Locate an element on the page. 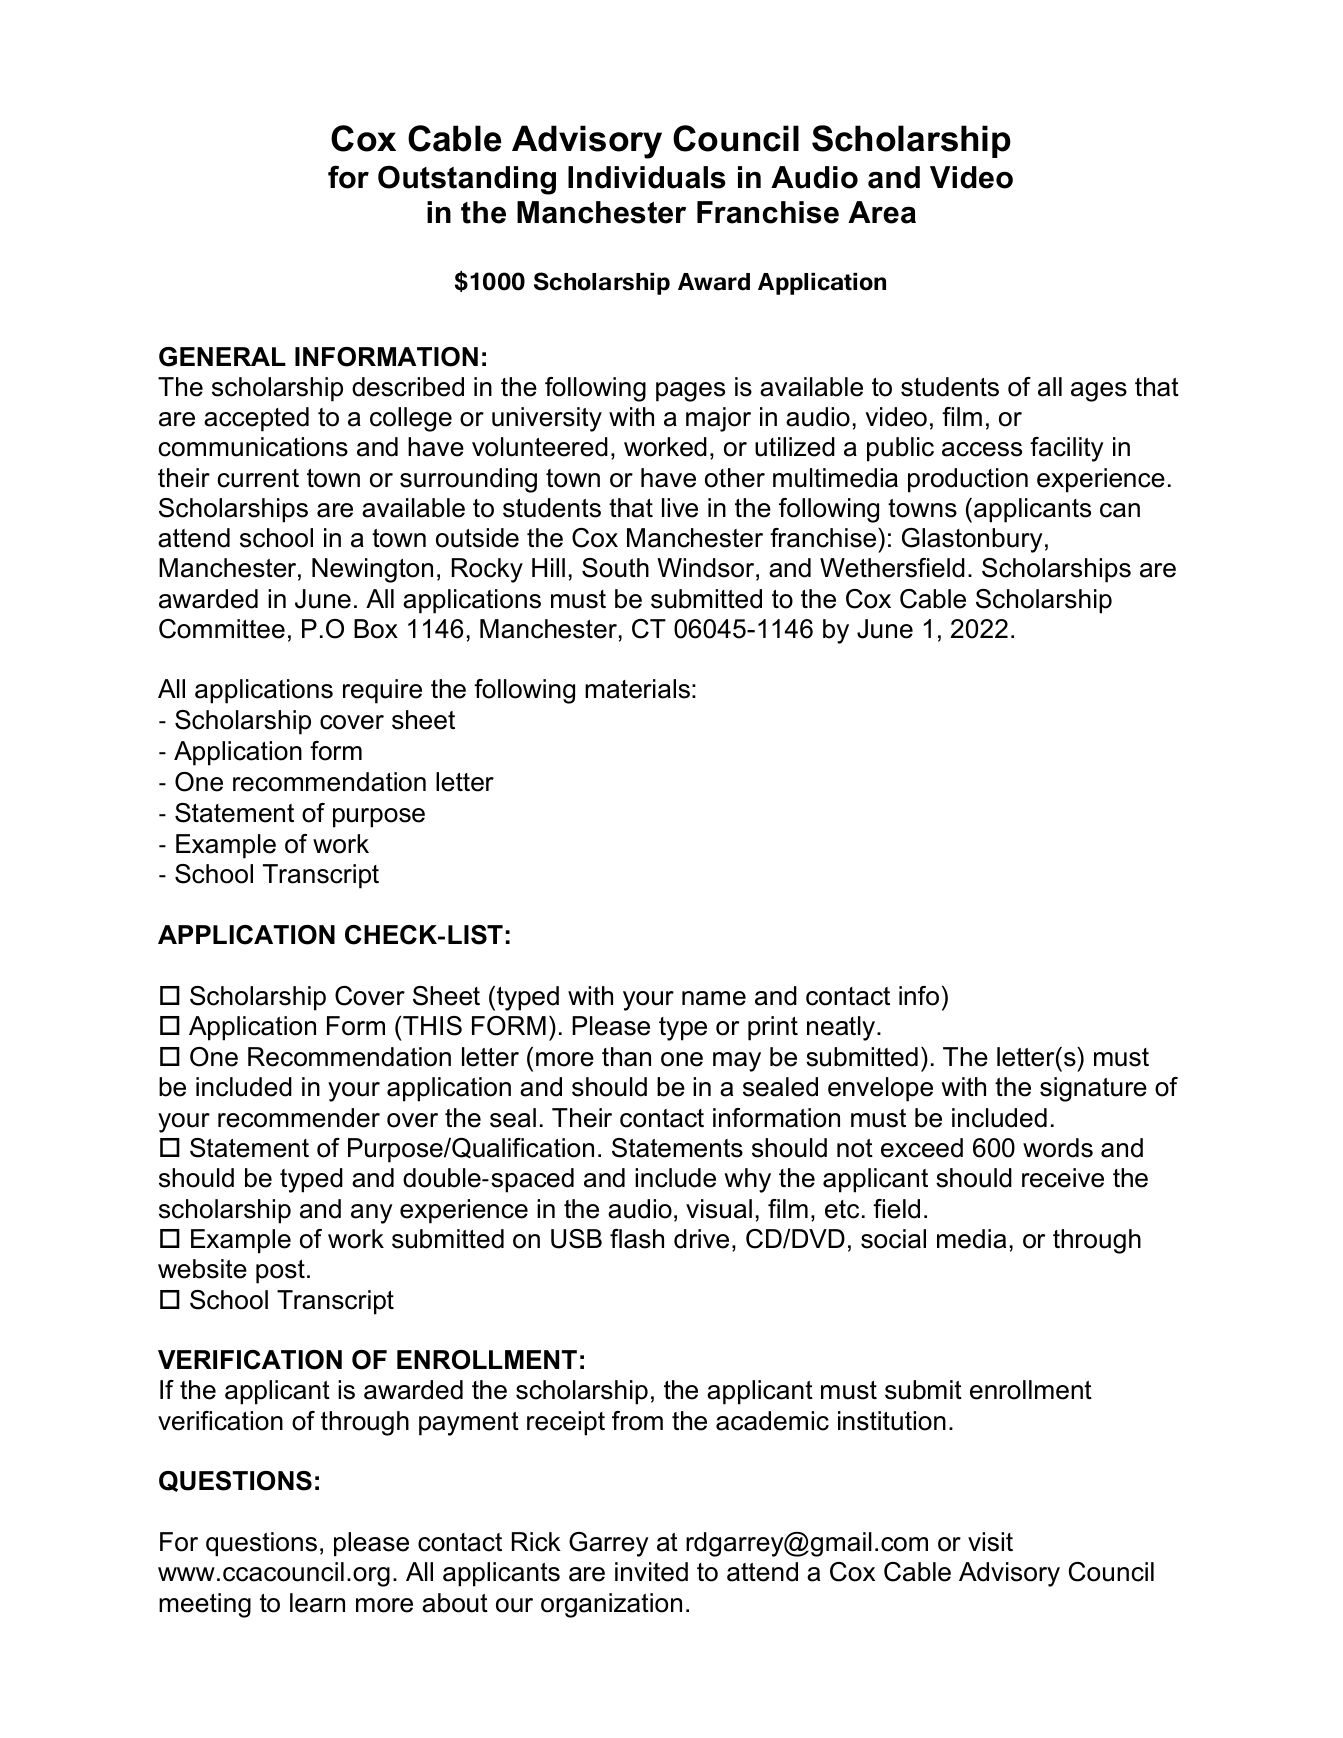 The height and width of the image is (1738, 1343). learn is located at coordinates (317, 1603).
